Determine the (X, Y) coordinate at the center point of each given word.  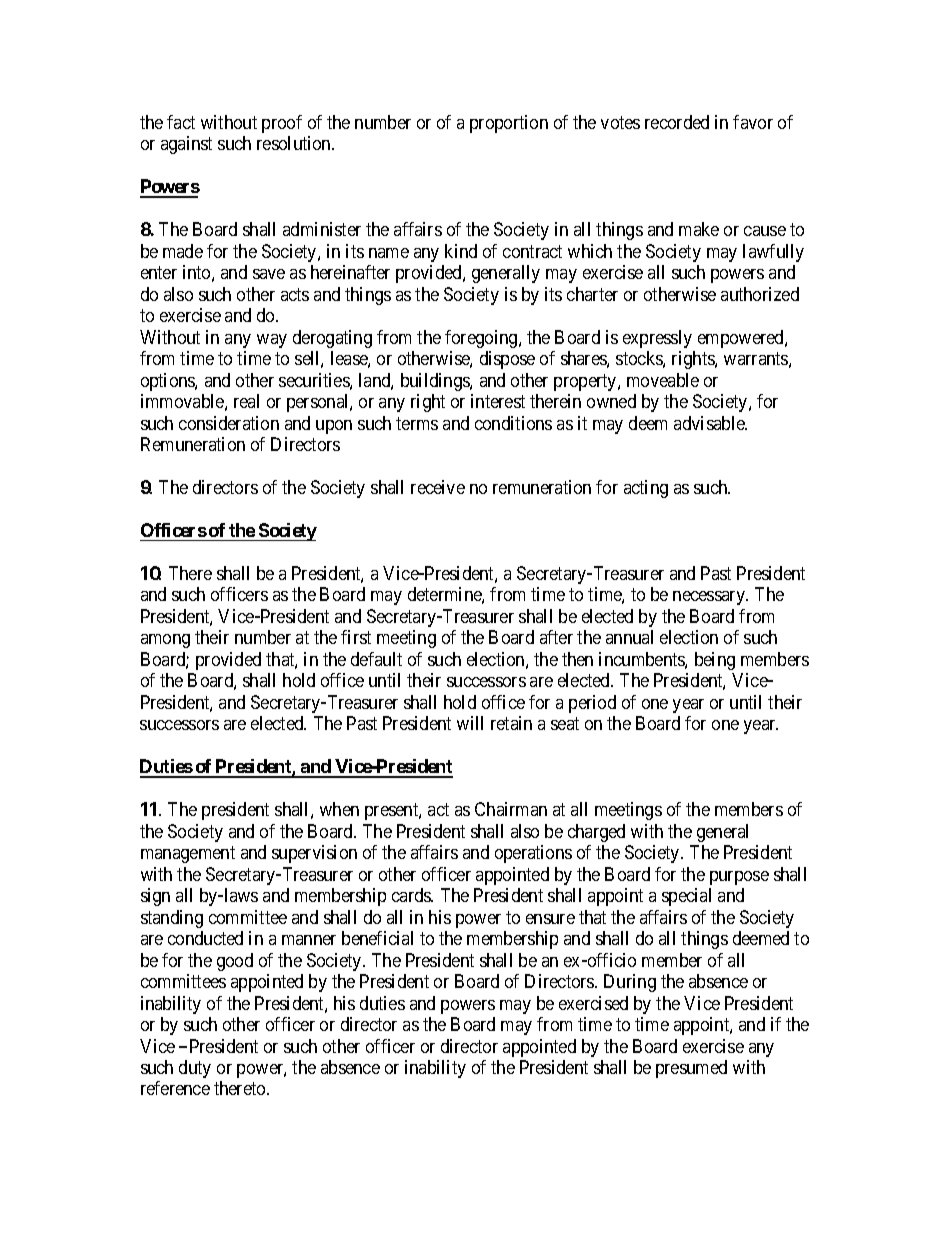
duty (195, 1069)
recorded (677, 122)
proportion (509, 124)
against (186, 145)
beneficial (377, 938)
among (165, 641)
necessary (710, 598)
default (376, 659)
